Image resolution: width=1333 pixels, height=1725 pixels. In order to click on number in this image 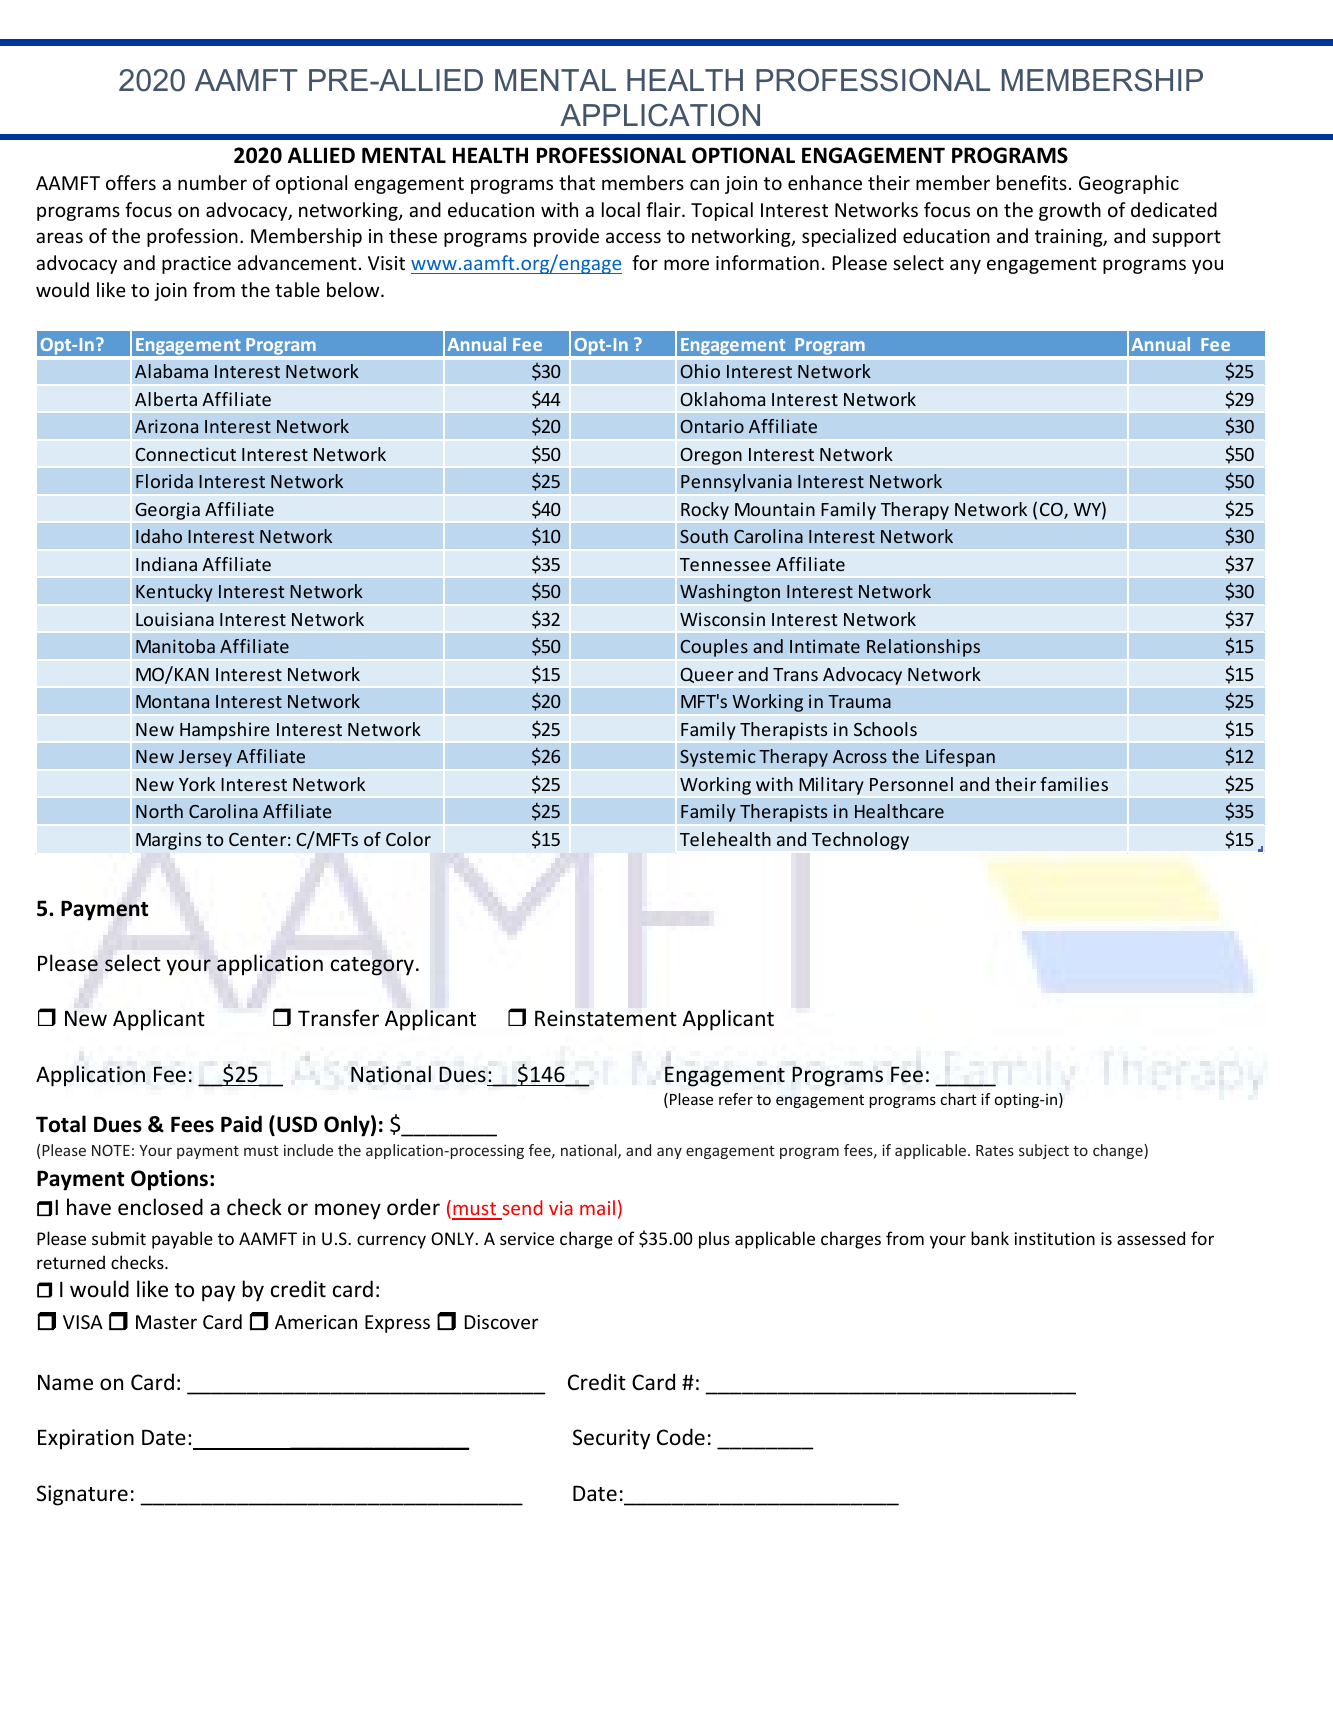, I will do `click(212, 182)`.
